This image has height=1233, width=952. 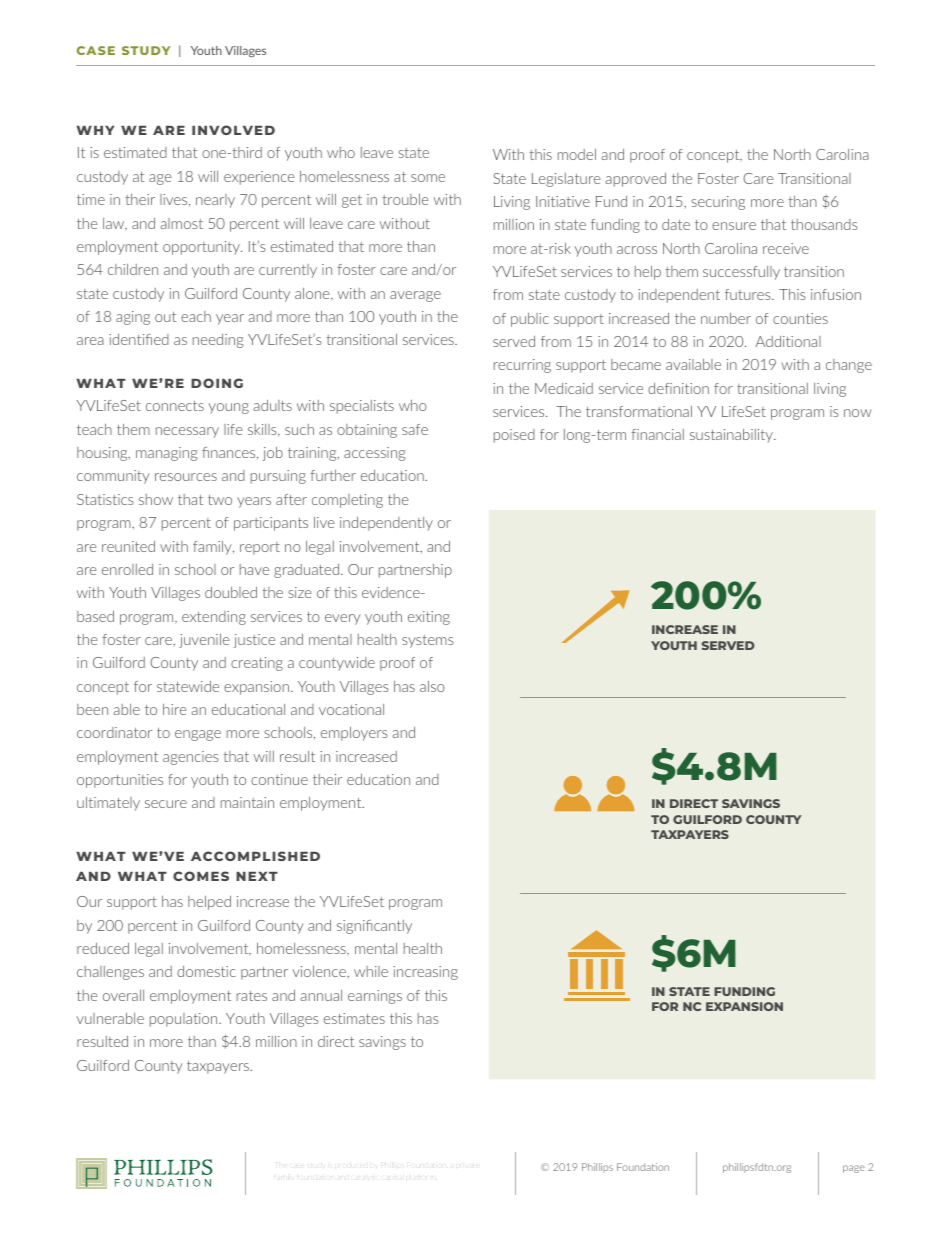 I want to click on securing, so click(x=718, y=203).
